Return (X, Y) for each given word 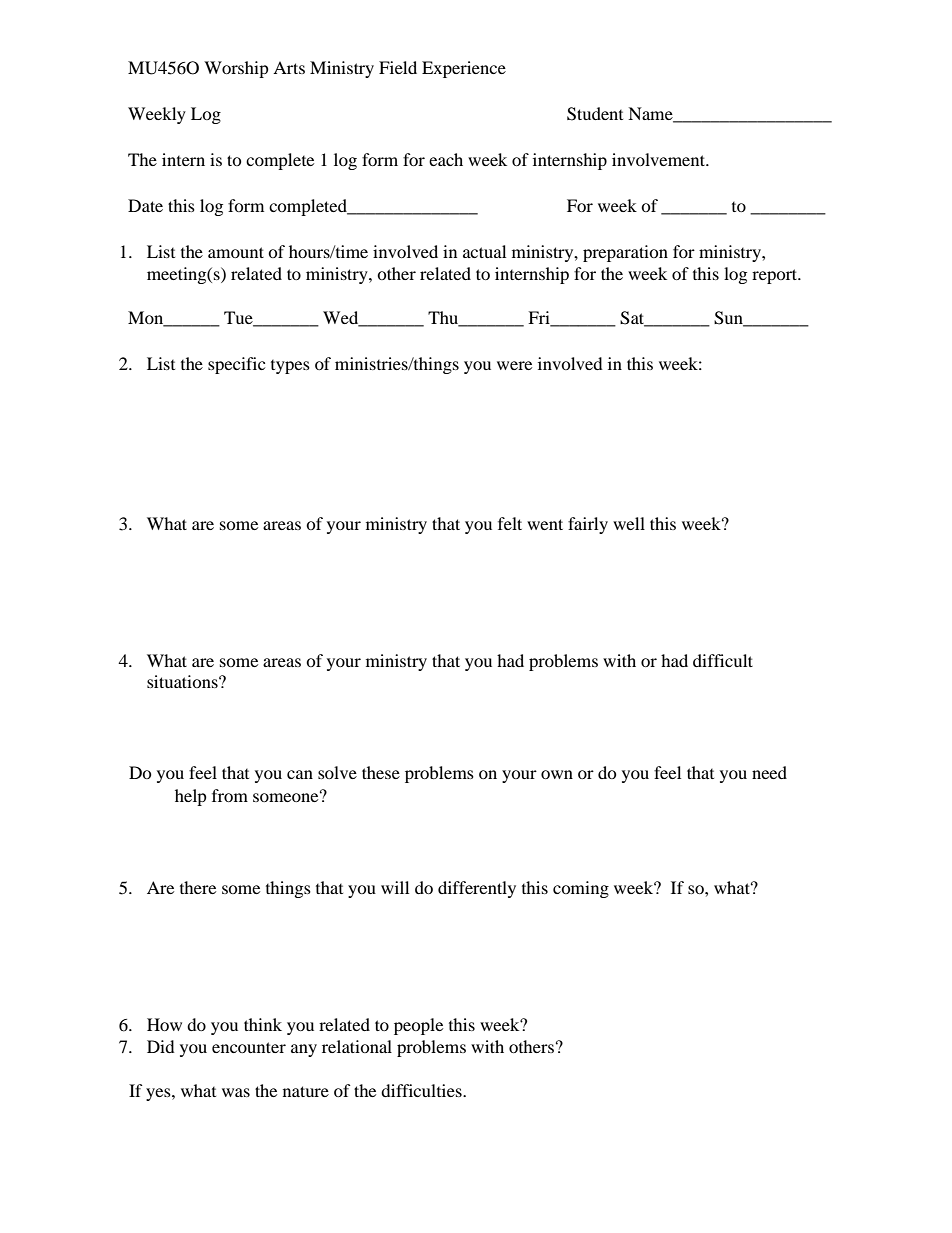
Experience (464, 69)
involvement (660, 159)
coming (581, 889)
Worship (236, 69)
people (418, 1026)
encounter (249, 1047)
